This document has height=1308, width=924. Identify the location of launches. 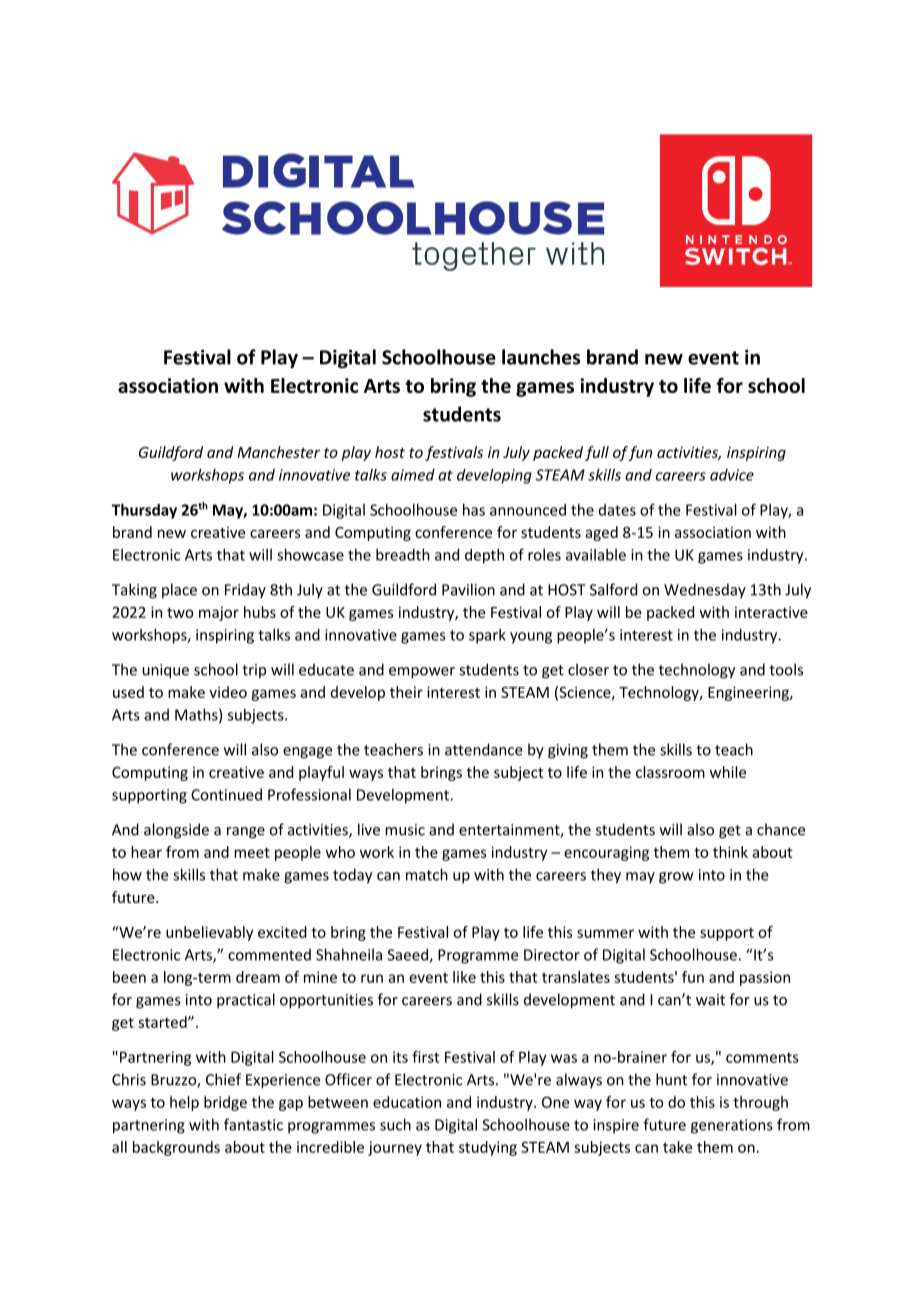
(541, 357).
